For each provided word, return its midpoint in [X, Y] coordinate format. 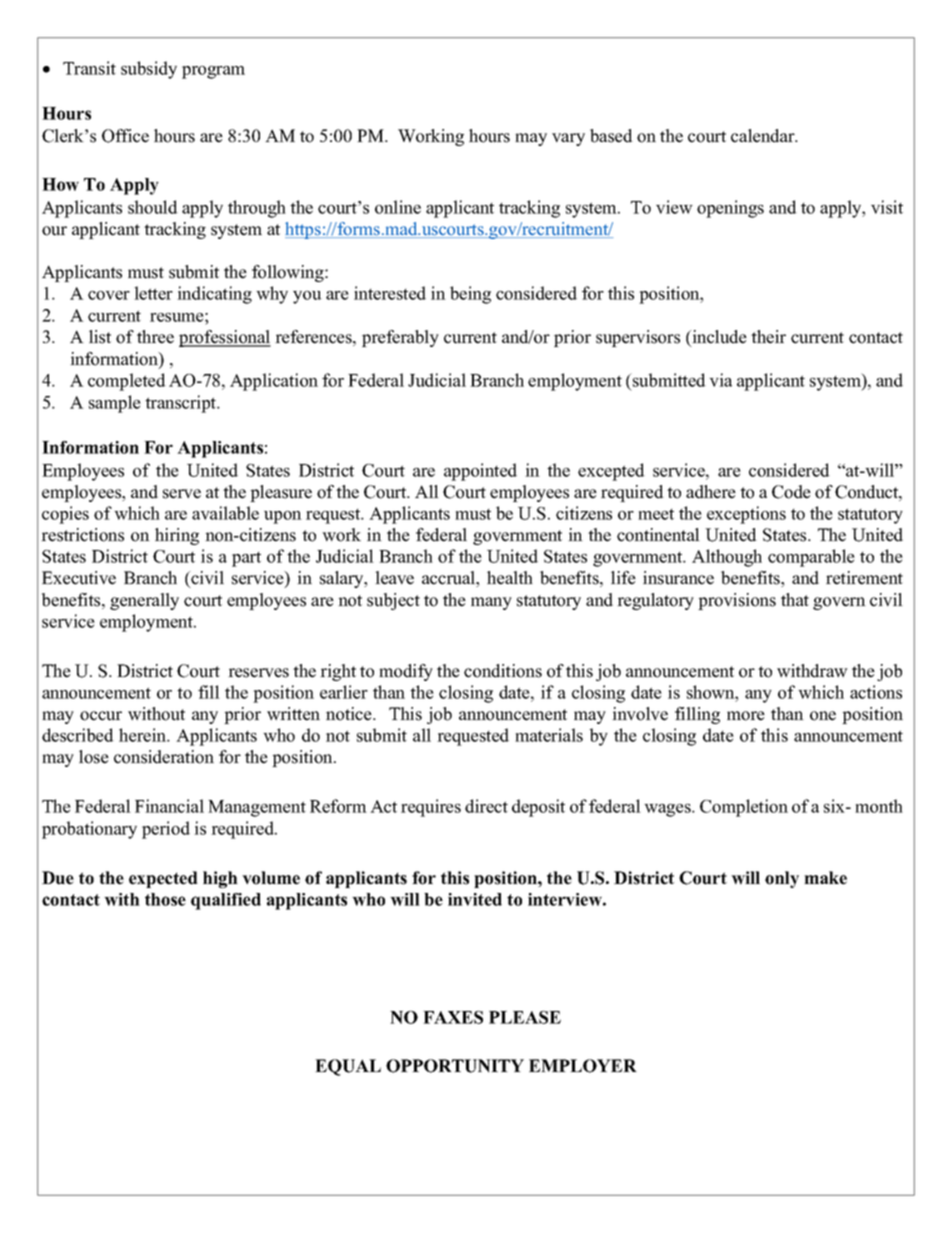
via [720, 380]
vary [568, 139]
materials [549, 735]
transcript [182, 404]
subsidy [149, 70]
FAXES [453, 1017]
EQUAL [348, 1067]
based [611, 136]
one [823, 716]
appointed [480, 472]
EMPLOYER [583, 1066]
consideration [164, 757]
